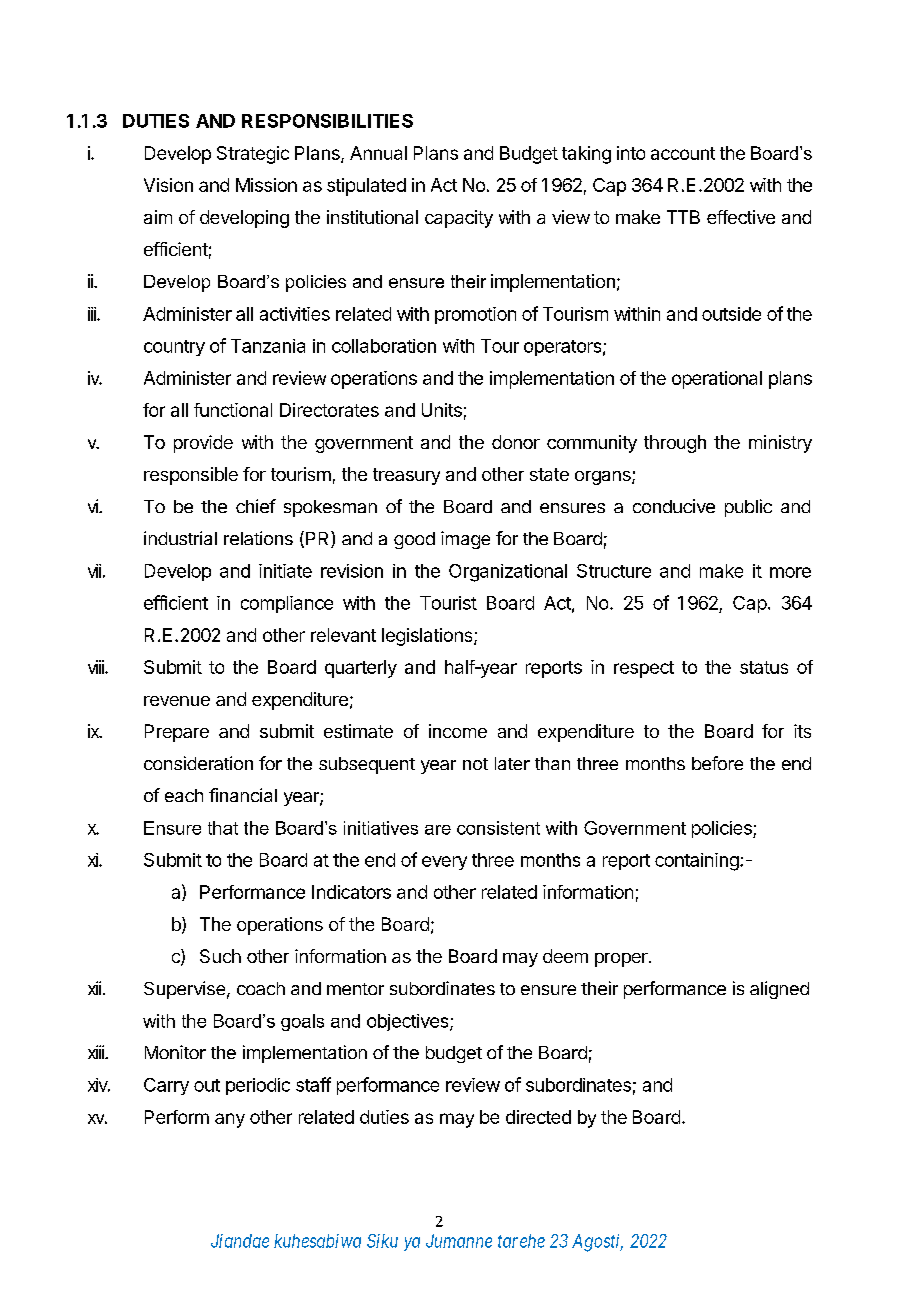 The width and height of the screenshot is (924, 1307). Describe the element at coordinates (683, 153) in the screenshot. I see `account` at that location.
